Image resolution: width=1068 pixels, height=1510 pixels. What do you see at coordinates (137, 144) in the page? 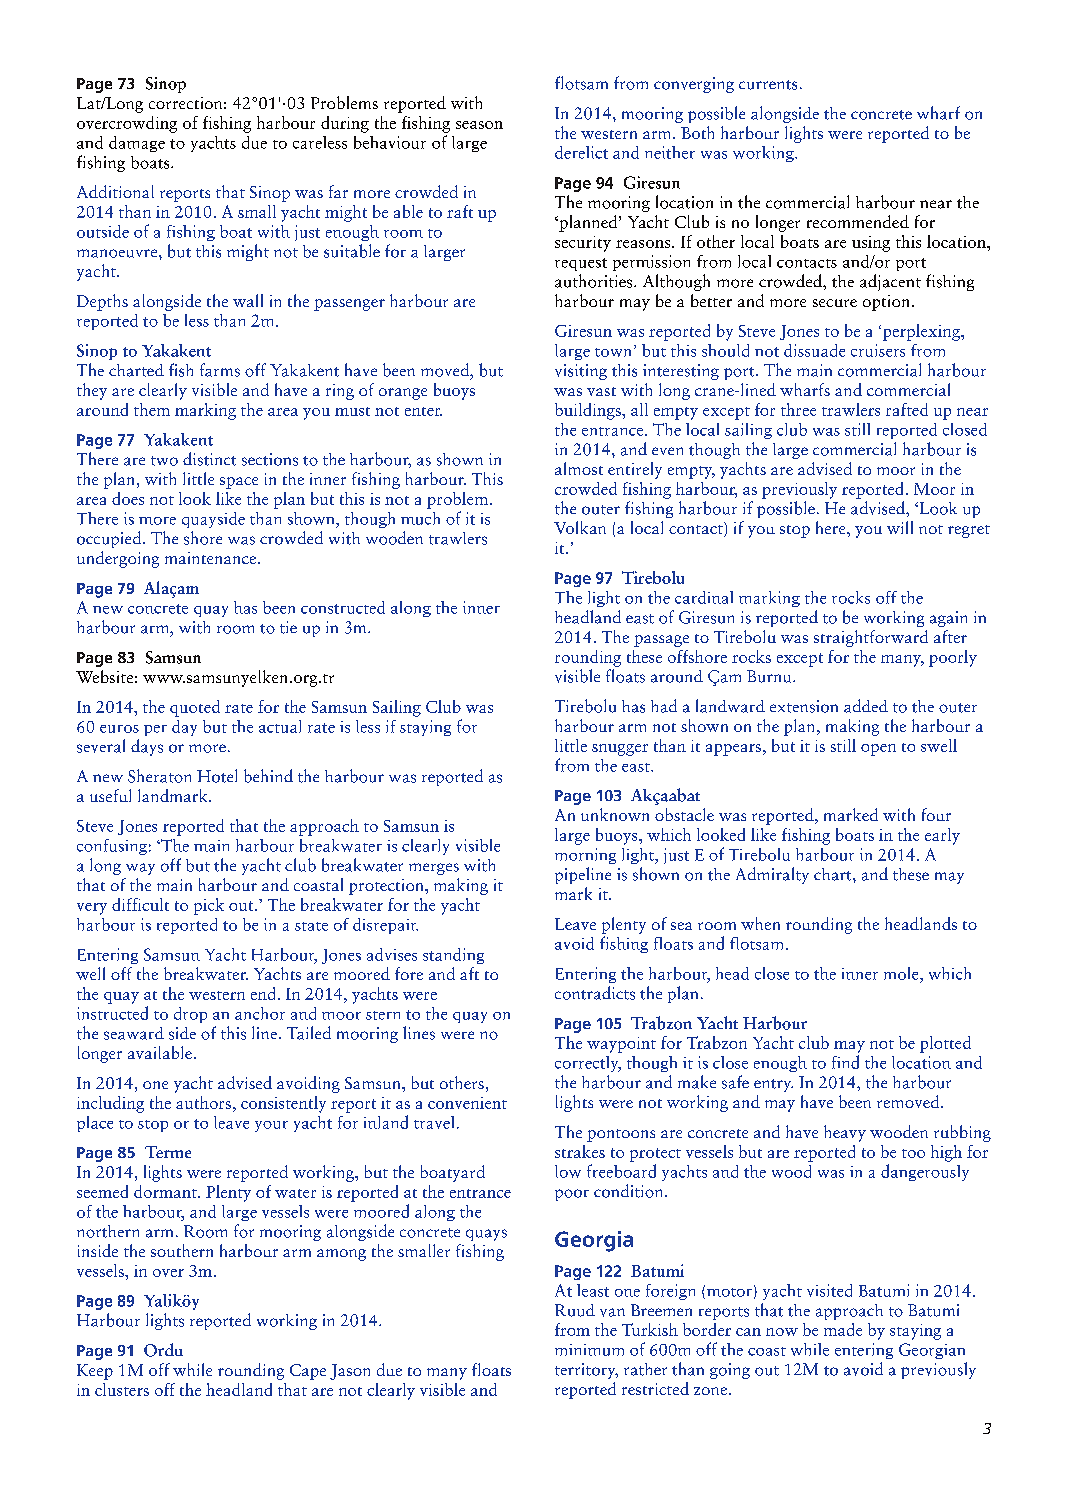
I see `damage` at bounding box center [137, 144].
